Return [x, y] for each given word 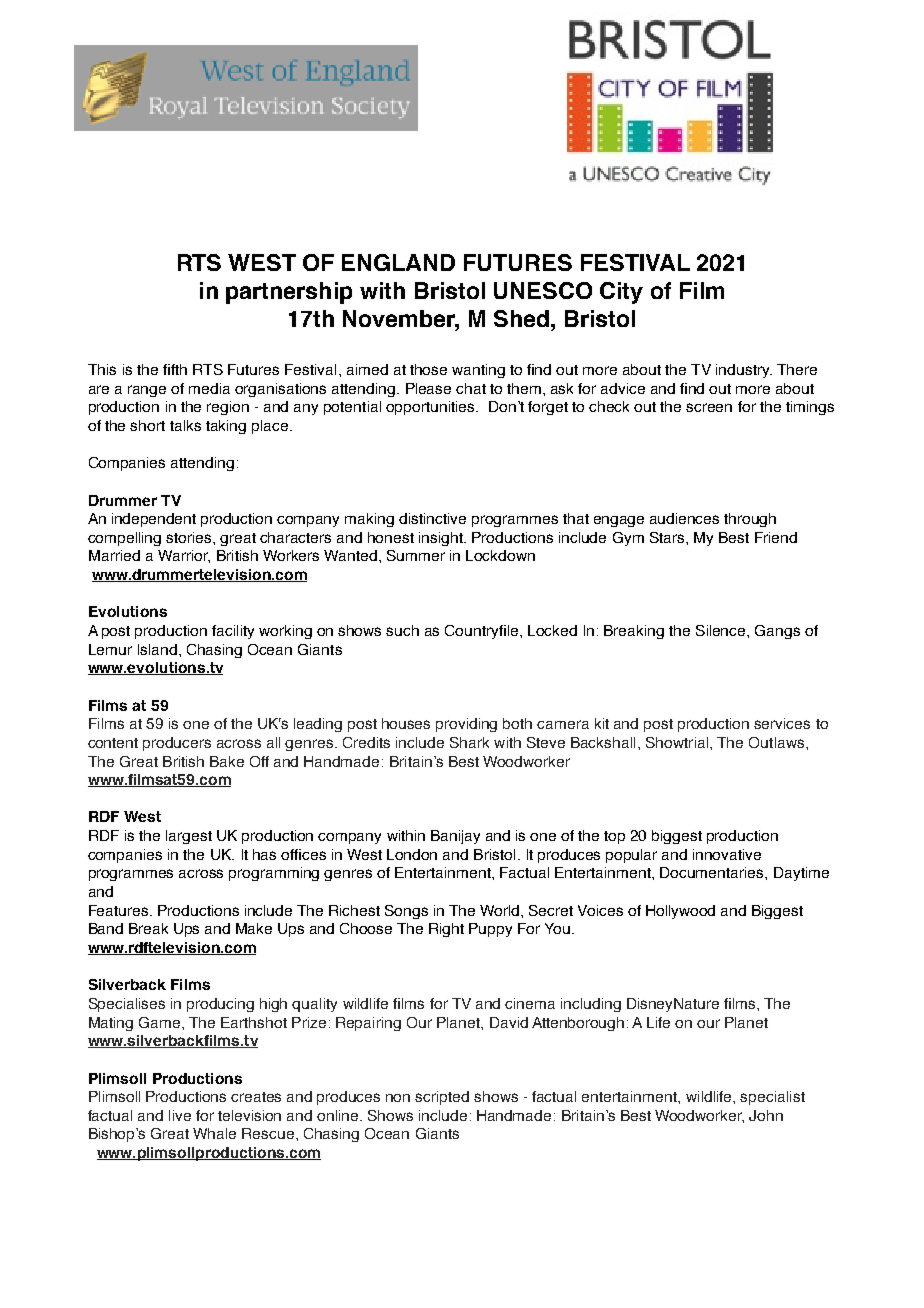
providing [466, 725]
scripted [442, 1098]
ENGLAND [398, 262]
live [180, 1115]
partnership [289, 293]
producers [177, 744]
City [621, 293]
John [766, 1115]
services [782, 723]
